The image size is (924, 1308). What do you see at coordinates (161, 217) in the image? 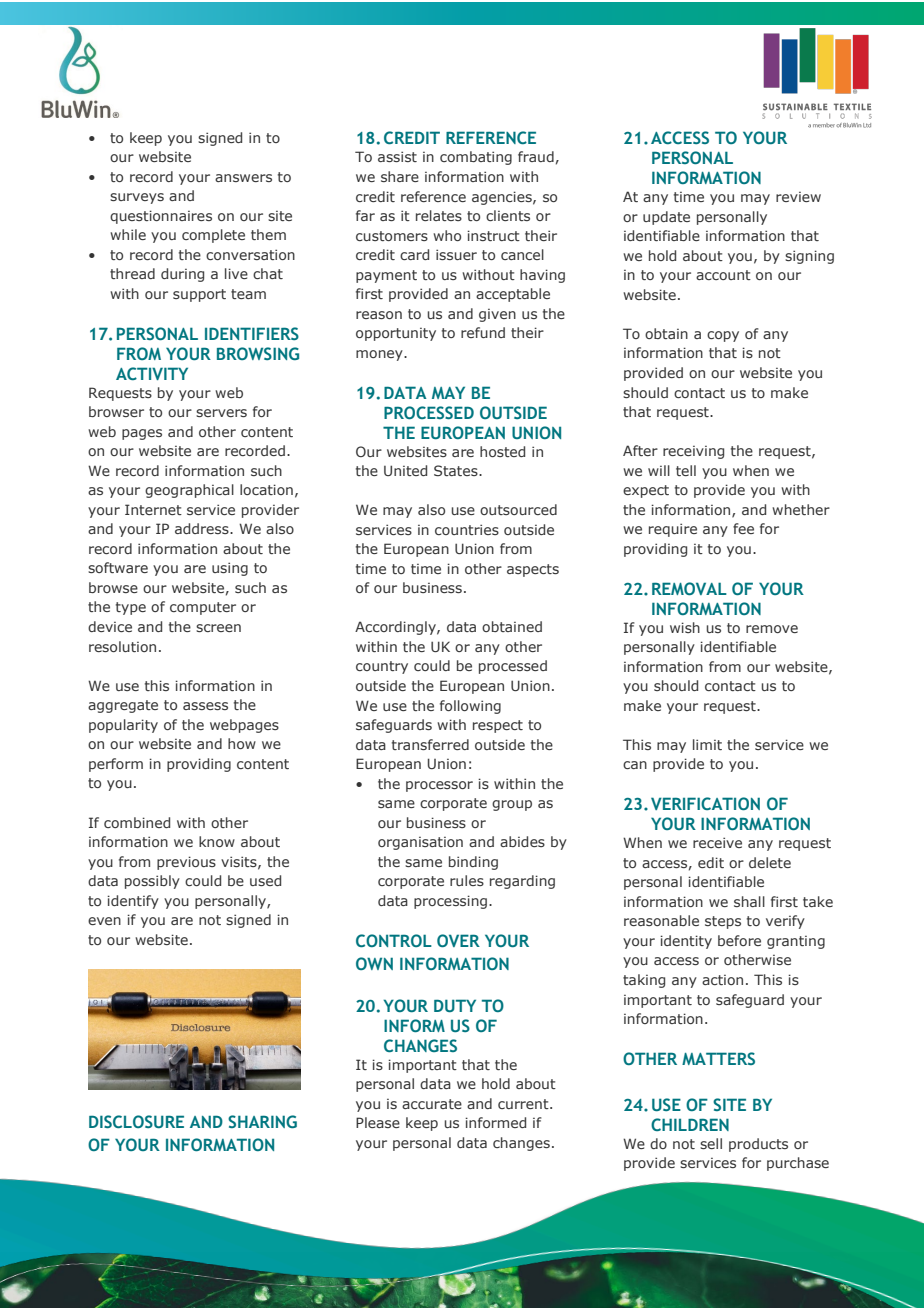
I see `questionnaires` at bounding box center [161, 217].
